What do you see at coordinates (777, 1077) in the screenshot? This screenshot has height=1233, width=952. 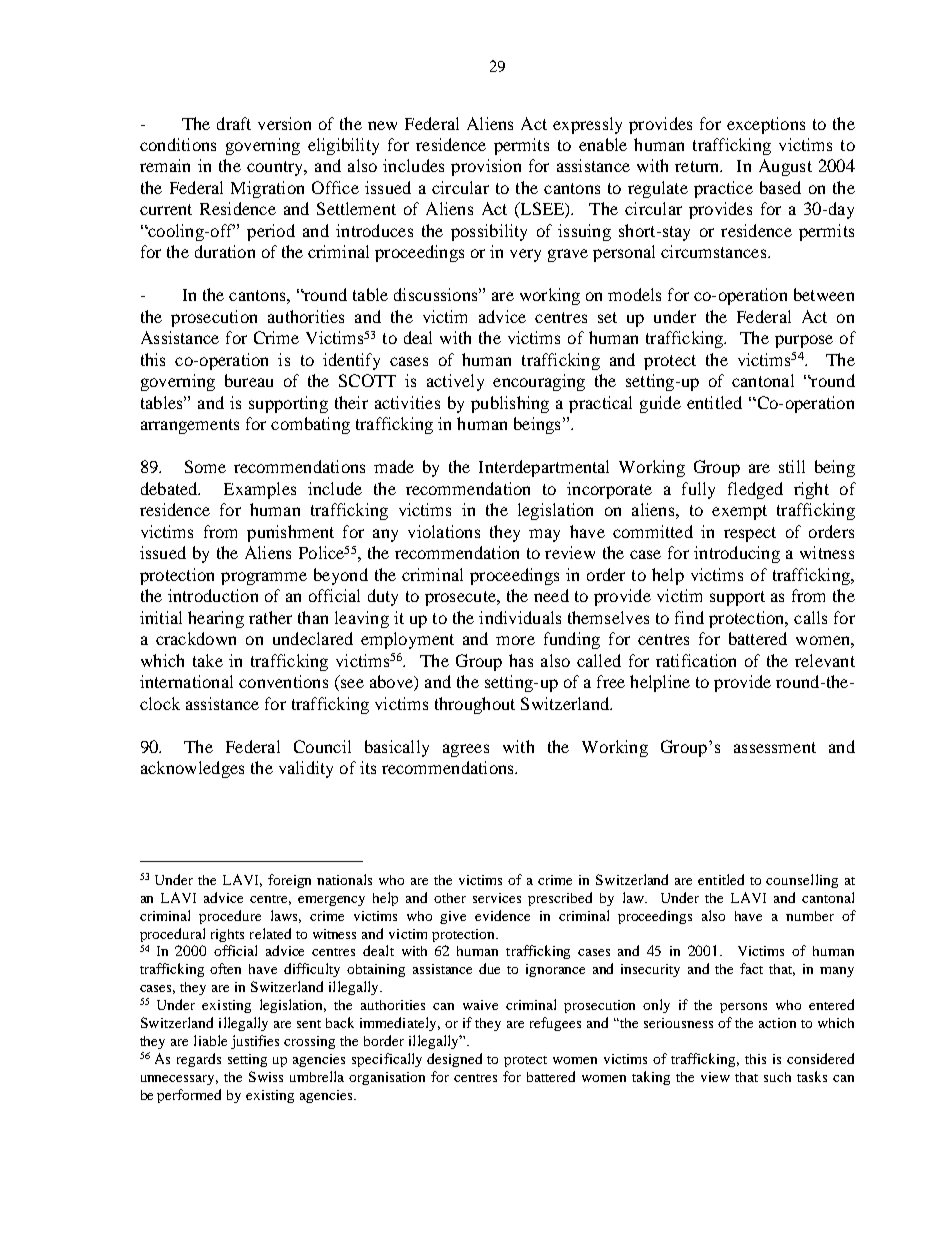 I see `such` at bounding box center [777, 1077].
